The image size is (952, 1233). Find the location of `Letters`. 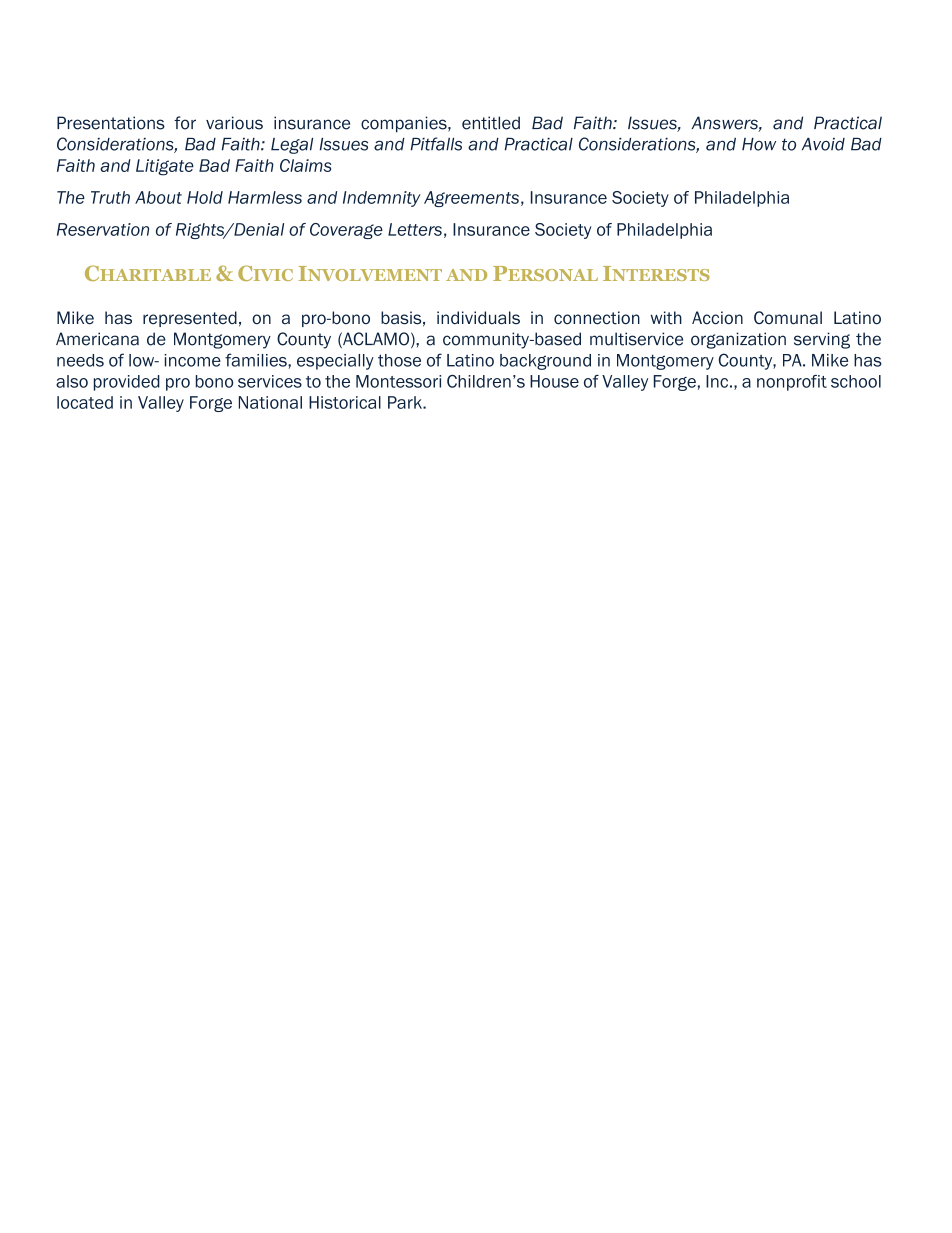

Letters is located at coordinates (415, 229).
